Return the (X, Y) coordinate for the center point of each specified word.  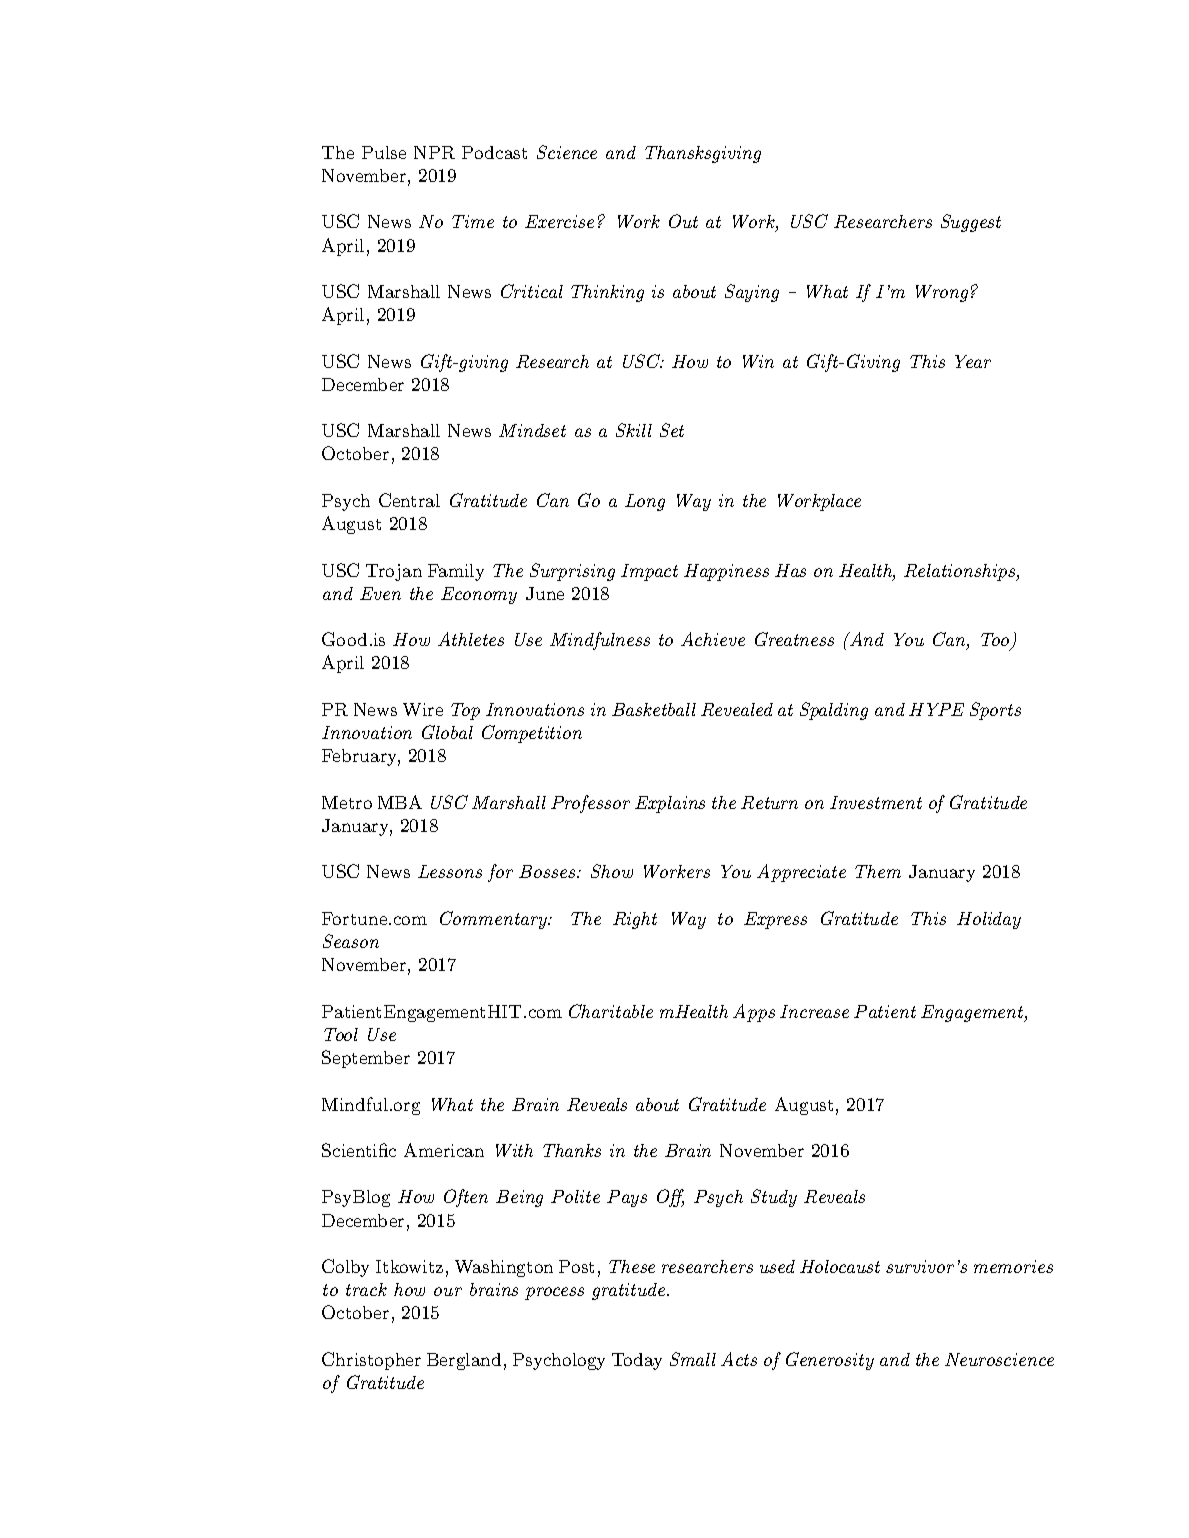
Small (693, 1359)
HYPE (936, 709)
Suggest (971, 223)
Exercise (559, 221)
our (448, 1291)
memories (1013, 1266)
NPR (434, 152)
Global (447, 732)
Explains (670, 804)
